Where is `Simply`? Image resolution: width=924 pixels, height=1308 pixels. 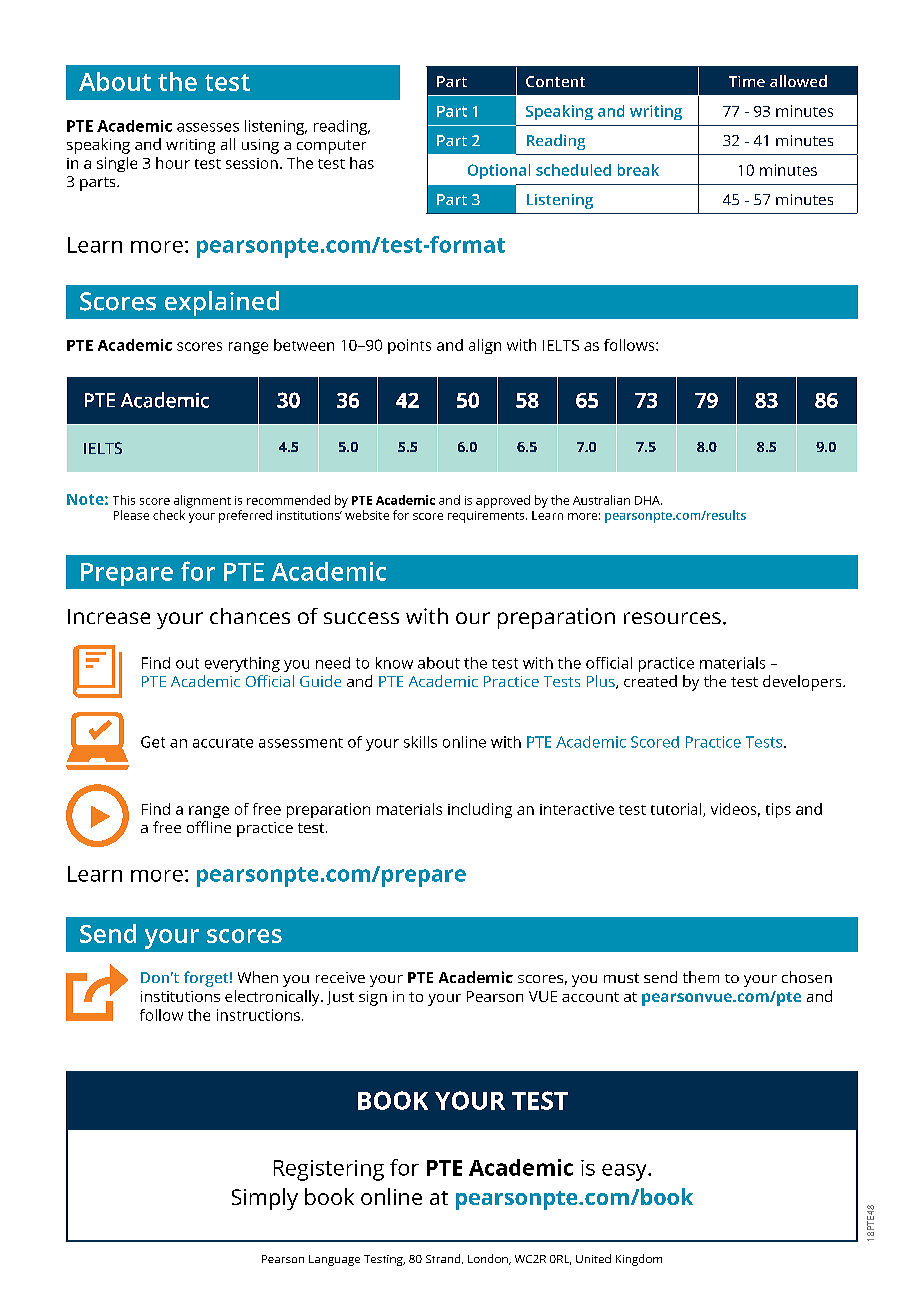
Simply is located at coordinates (265, 1199).
